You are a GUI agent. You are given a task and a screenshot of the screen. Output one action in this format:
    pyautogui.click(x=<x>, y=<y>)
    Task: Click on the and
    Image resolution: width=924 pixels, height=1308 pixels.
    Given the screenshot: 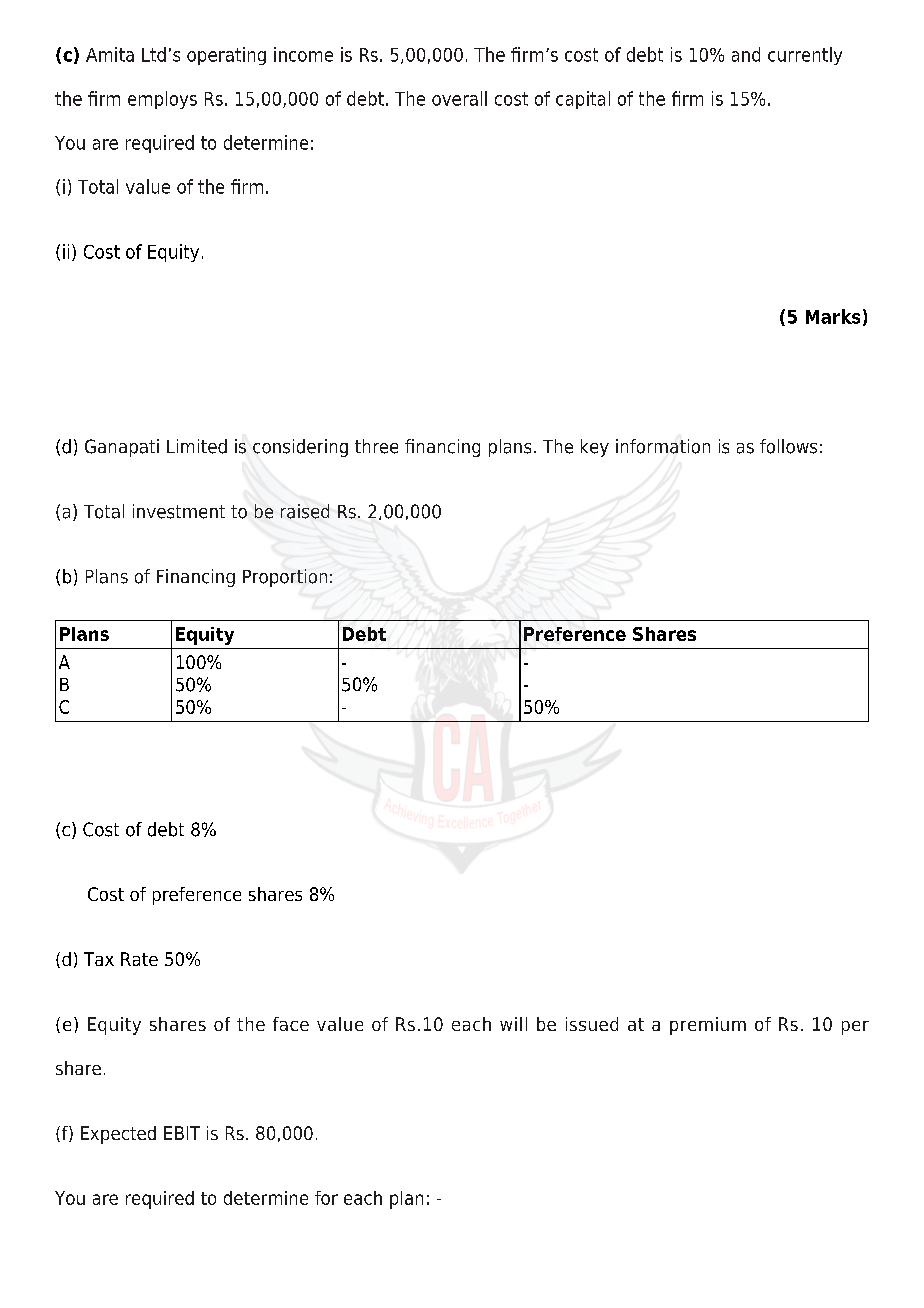 What is the action you would take?
    pyautogui.click(x=746, y=54)
